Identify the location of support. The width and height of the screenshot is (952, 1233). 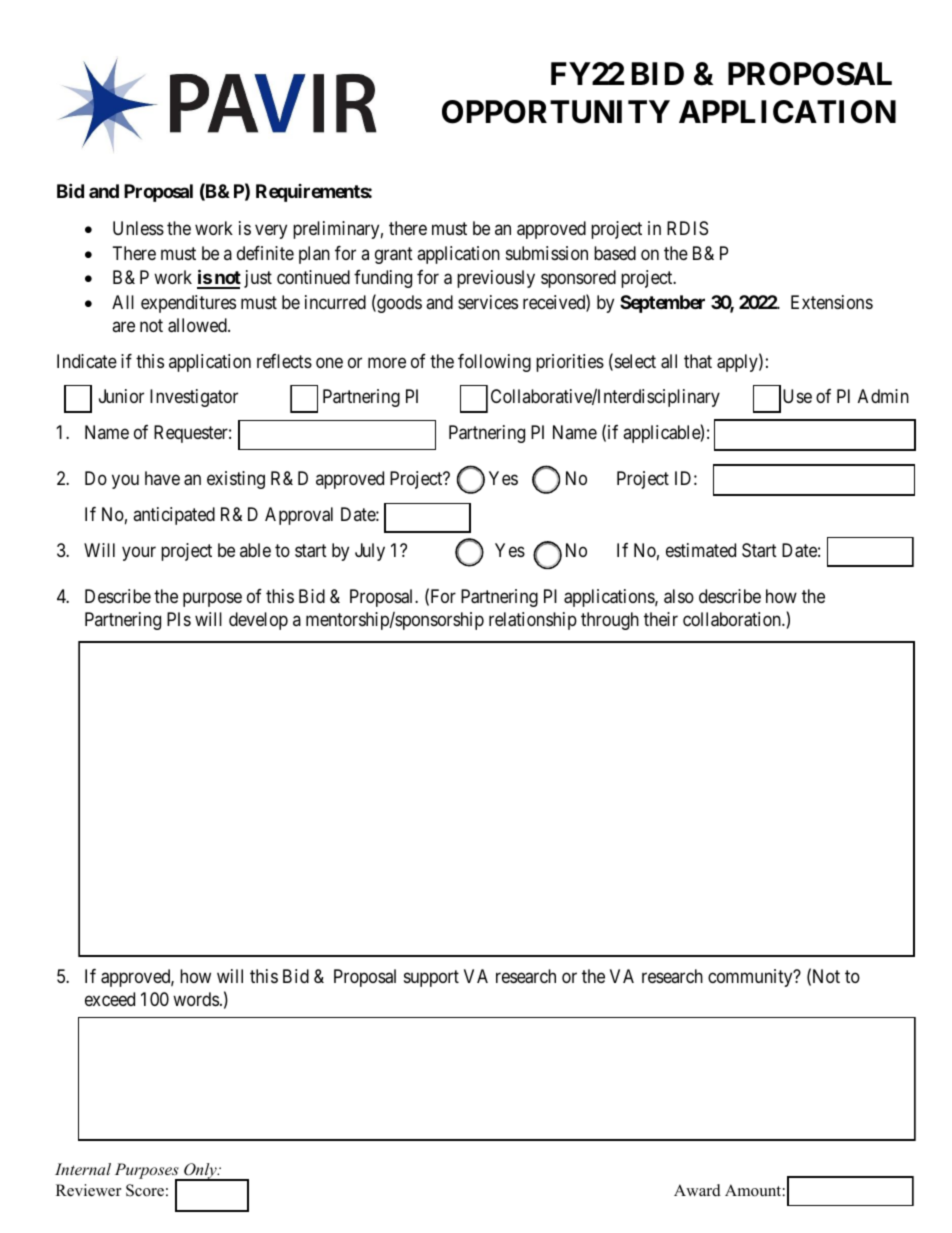
(431, 978).
